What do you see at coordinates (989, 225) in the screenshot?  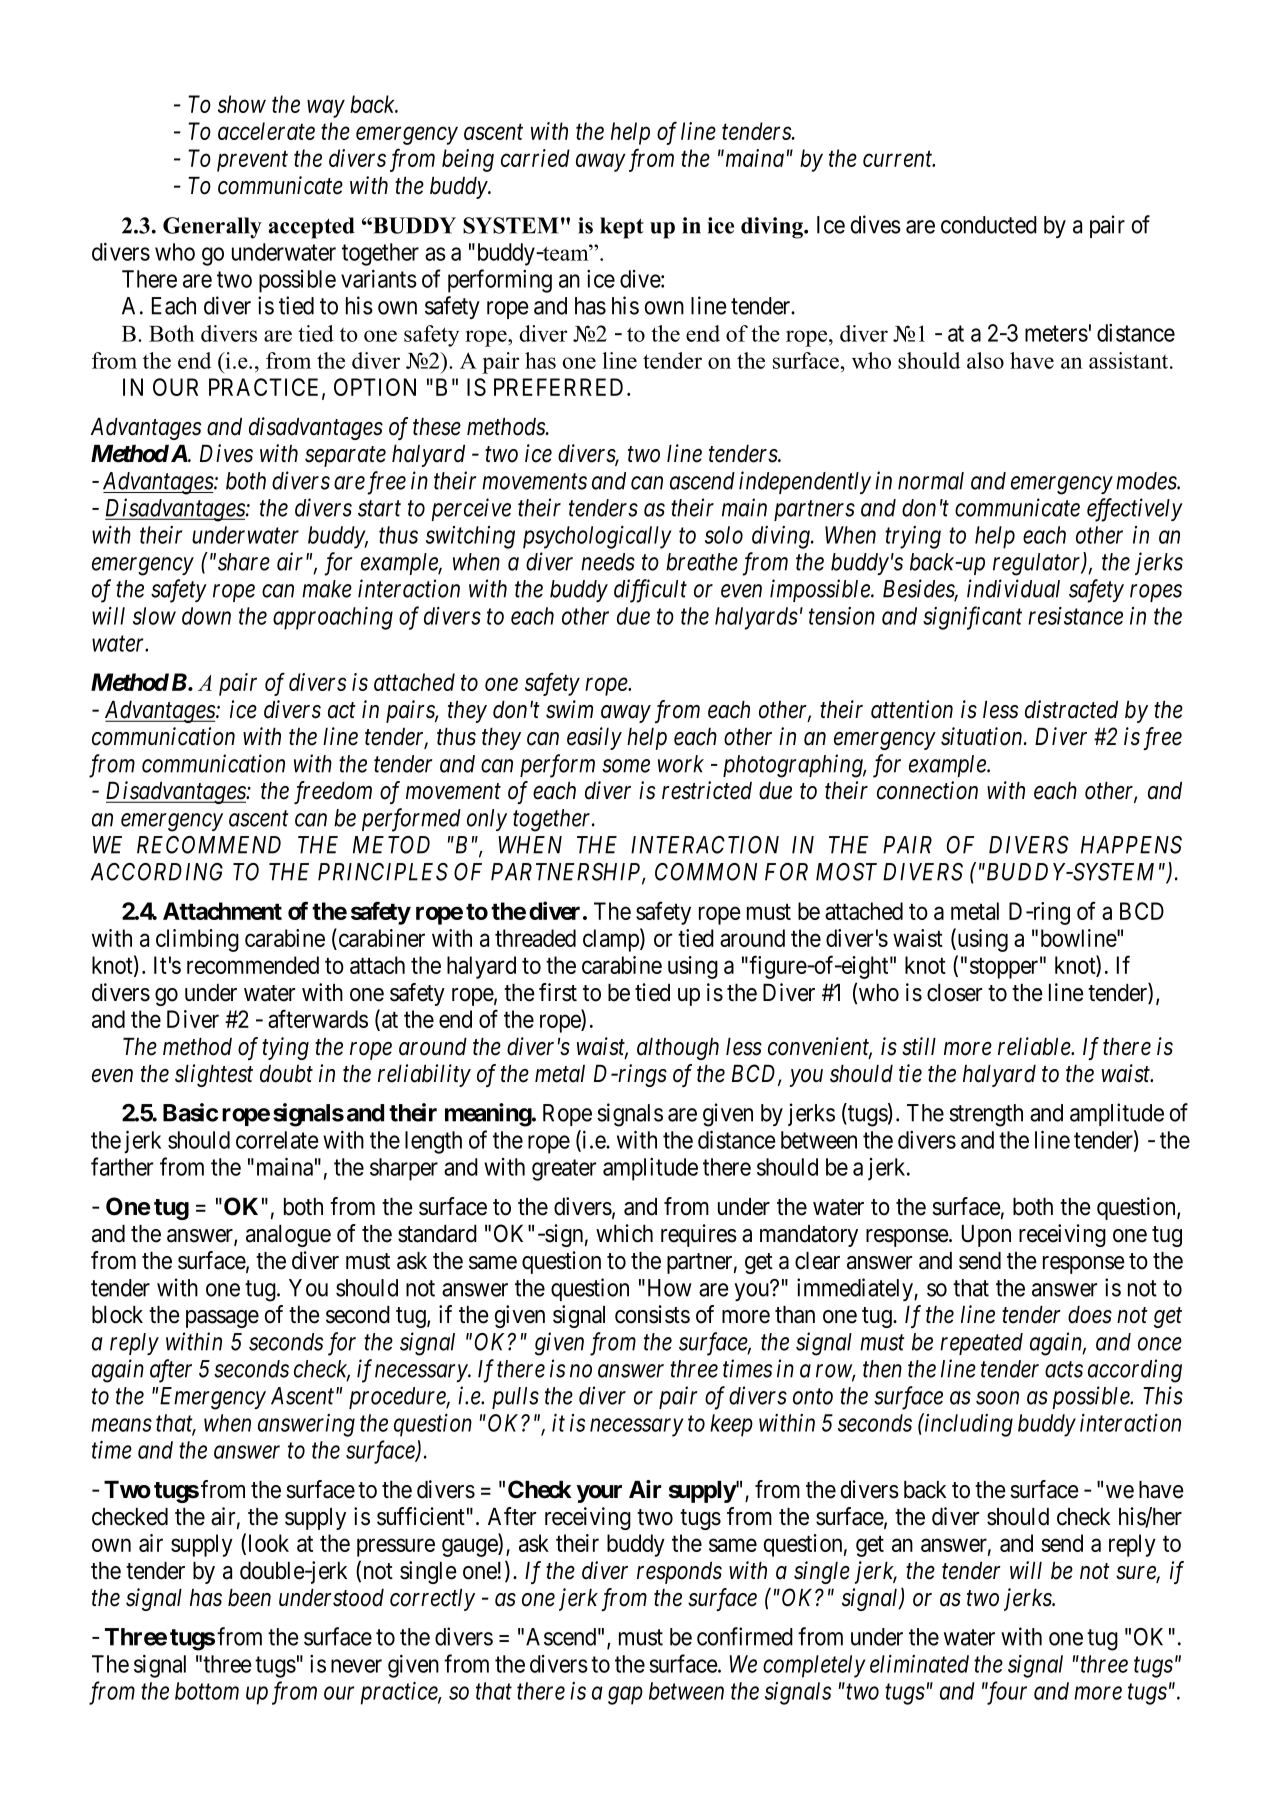 I see `conducted` at bounding box center [989, 225].
